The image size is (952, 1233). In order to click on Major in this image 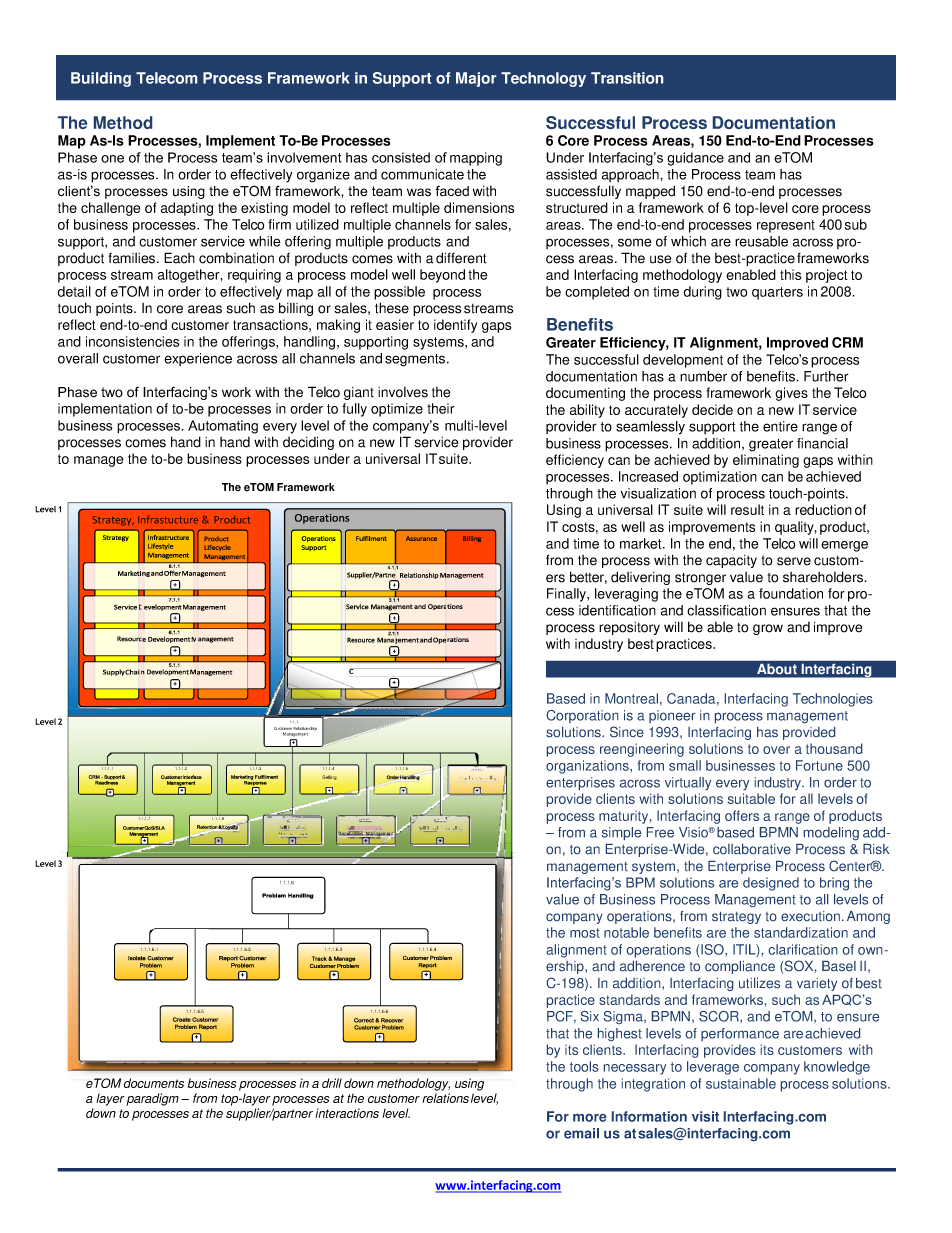, I will do `click(476, 79)`.
